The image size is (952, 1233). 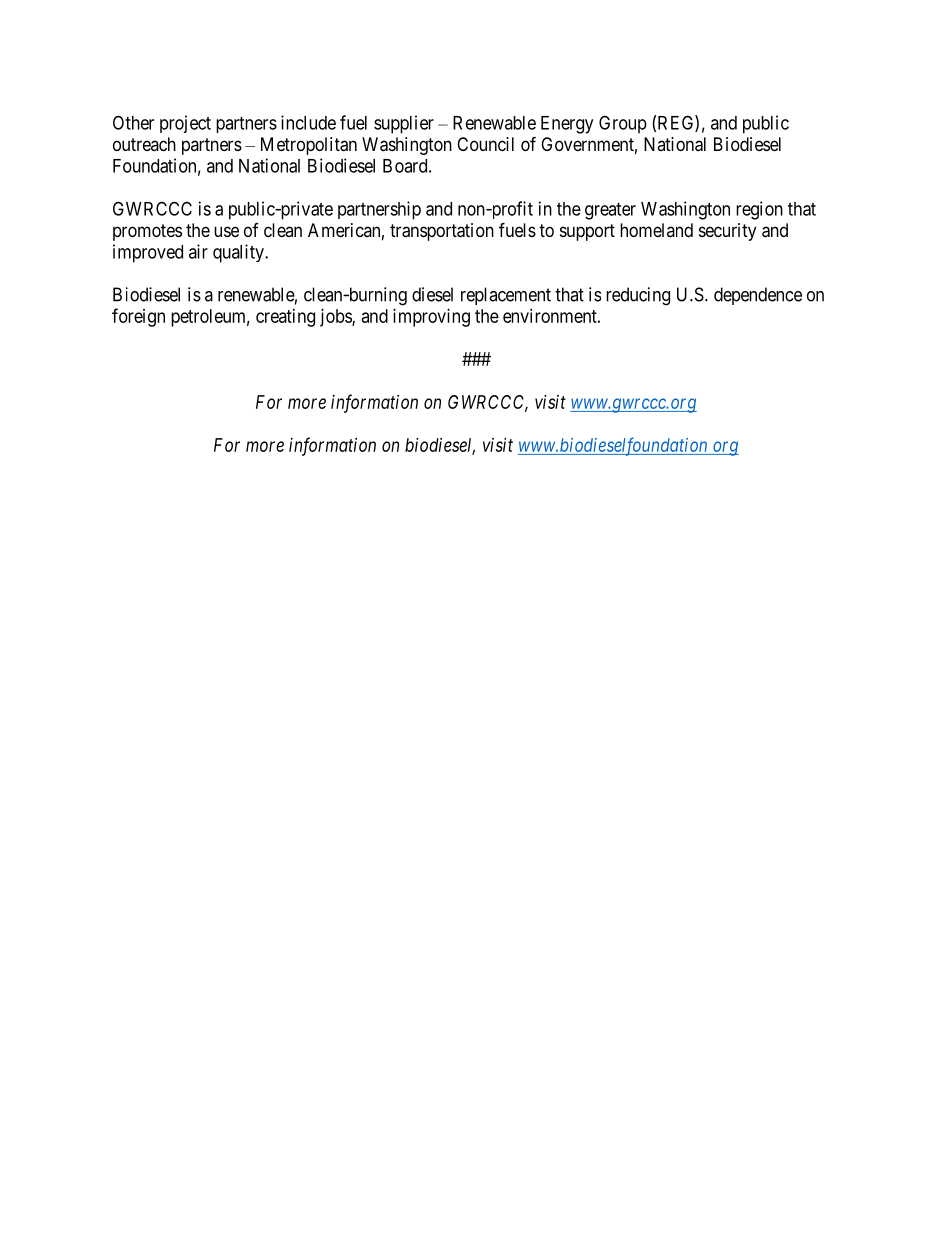 What do you see at coordinates (656, 230) in the screenshot?
I see `homeland` at bounding box center [656, 230].
